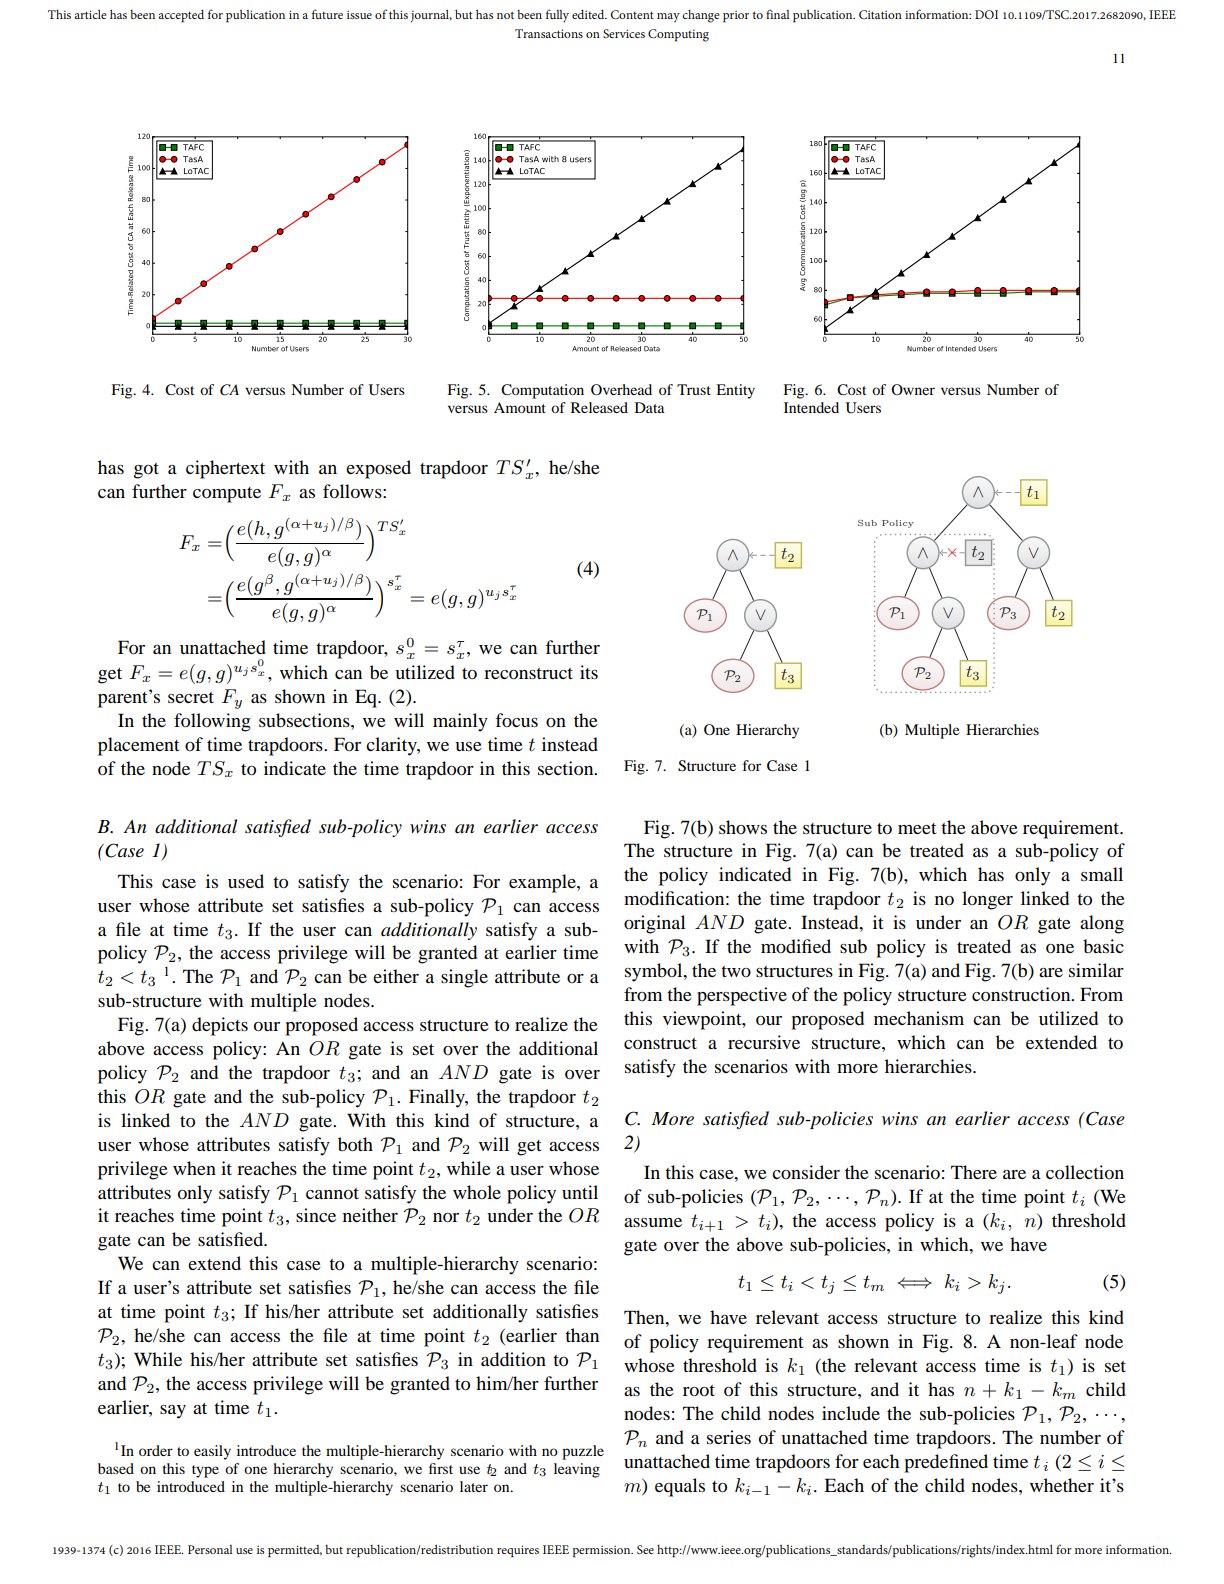 The image size is (1224, 1584). What do you see at coordinates (205, 1471) in the page?
I see `type` at bounding box center [205, 1471].
